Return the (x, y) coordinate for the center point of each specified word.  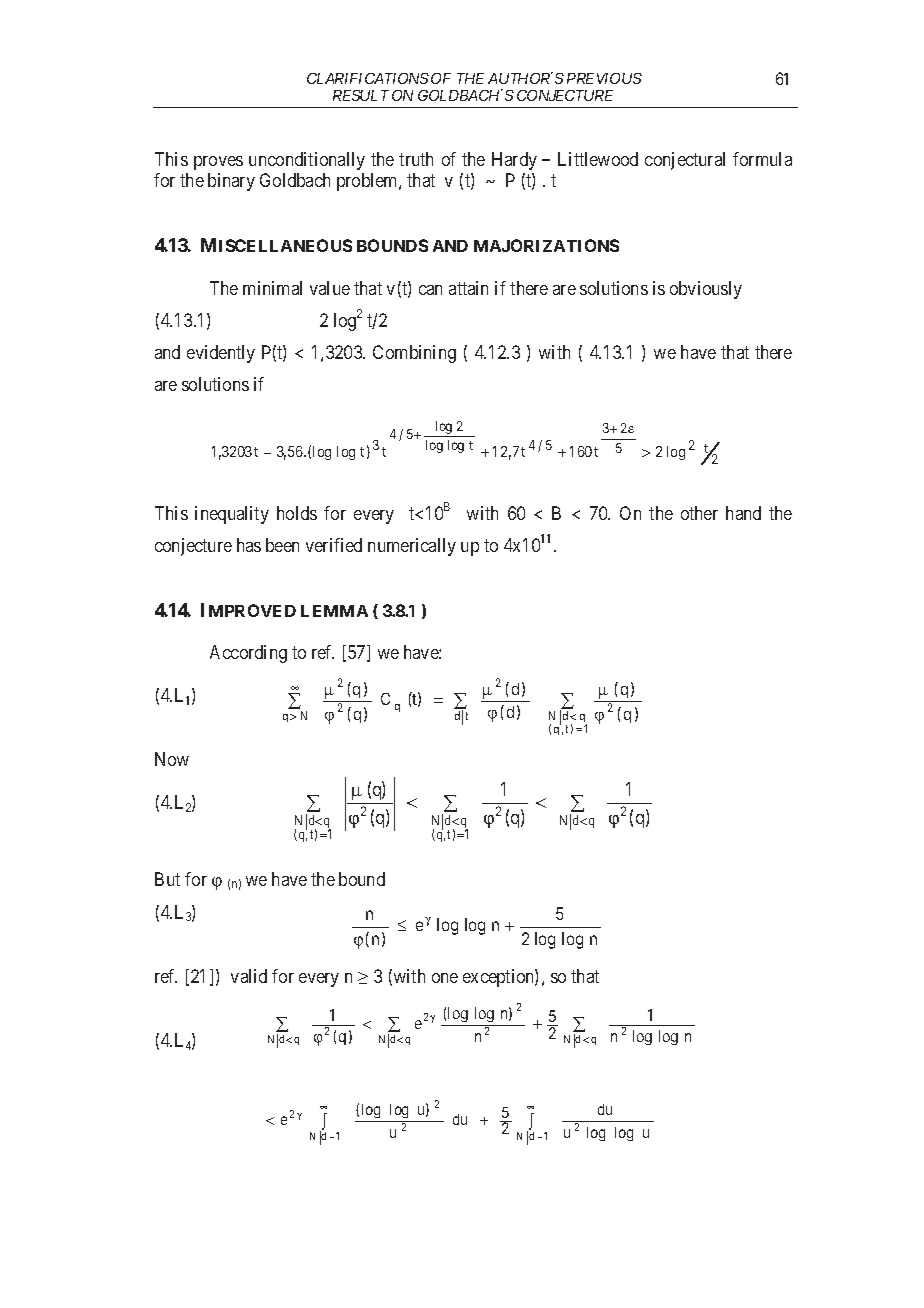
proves (218, 163)
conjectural (685, 161)
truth (416, 159)
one (445, 978)
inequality (232, 515)
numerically (412, 547)
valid (249, 976)
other (699, 513)
